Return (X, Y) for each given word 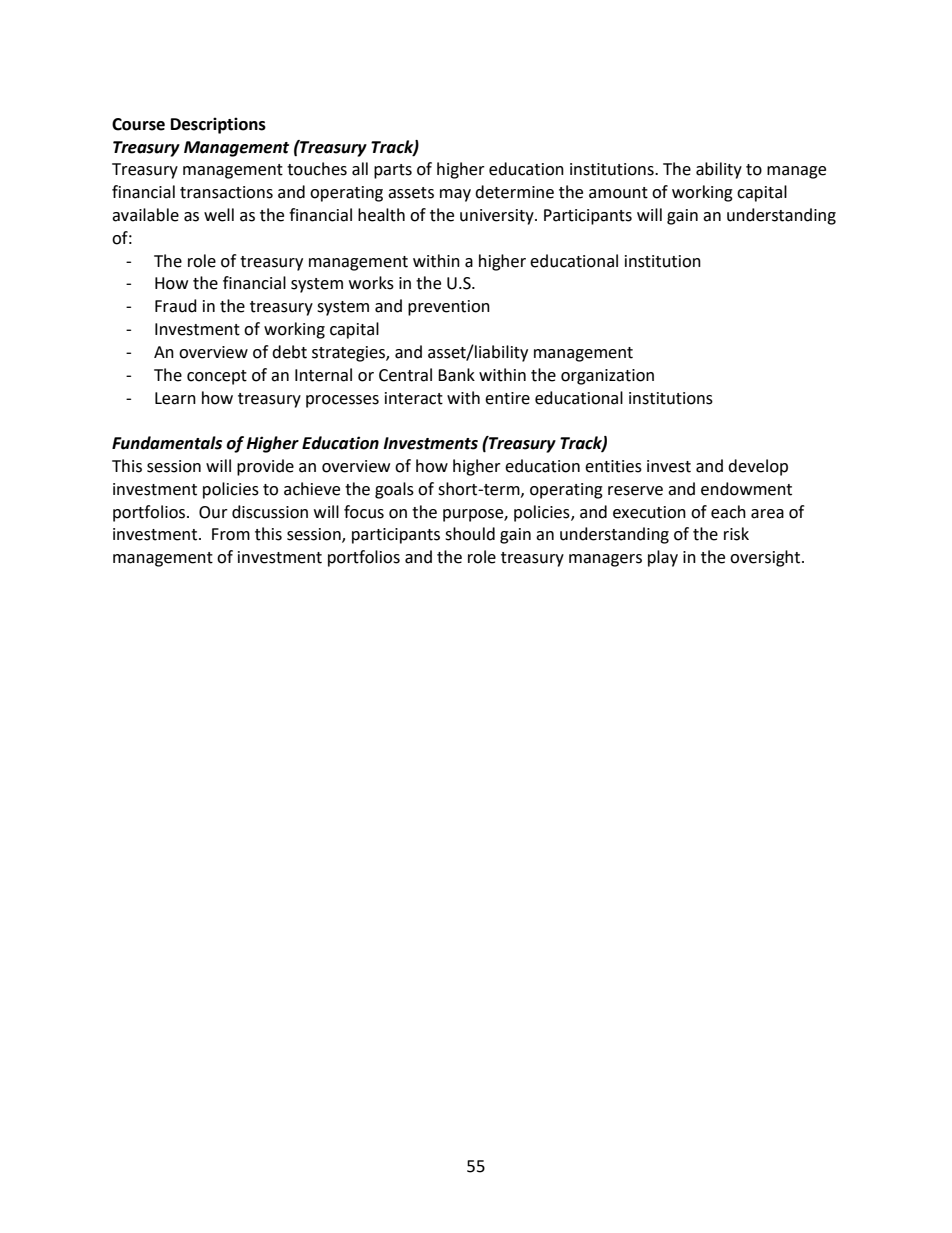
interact (414, 398)
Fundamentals (167, 443)
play (663, 558)
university (498, 217)
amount (618, 193)
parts (393, 171)
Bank (456, 375)
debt (289, 352)
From (231, 534)
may (455, 195)
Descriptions (218, 125)
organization (607, 377)
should (470, 534)
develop (758, 467)
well (219, 215)
